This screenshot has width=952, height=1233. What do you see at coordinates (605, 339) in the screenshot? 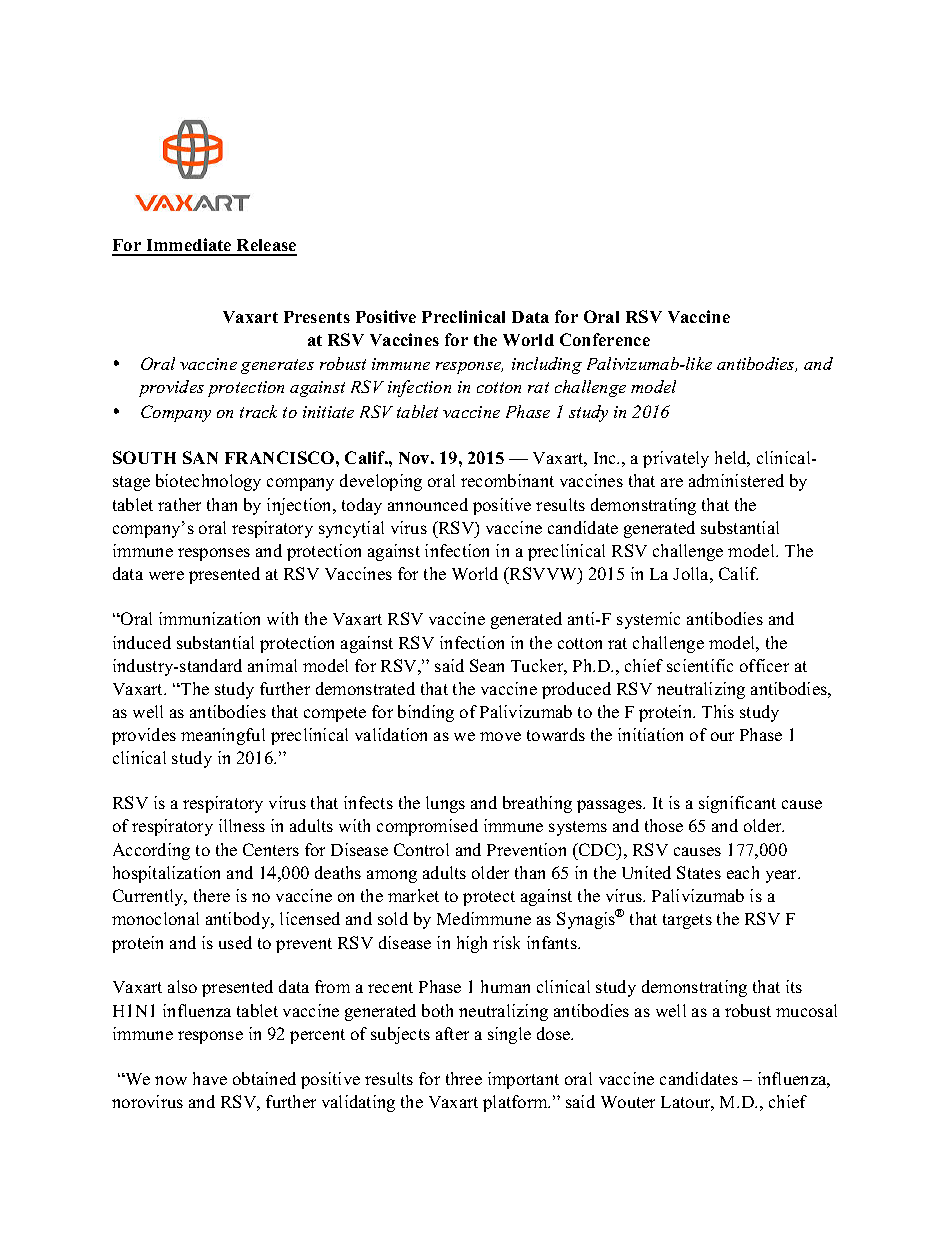
I see `Conference` at bounding box center [605, 339].
